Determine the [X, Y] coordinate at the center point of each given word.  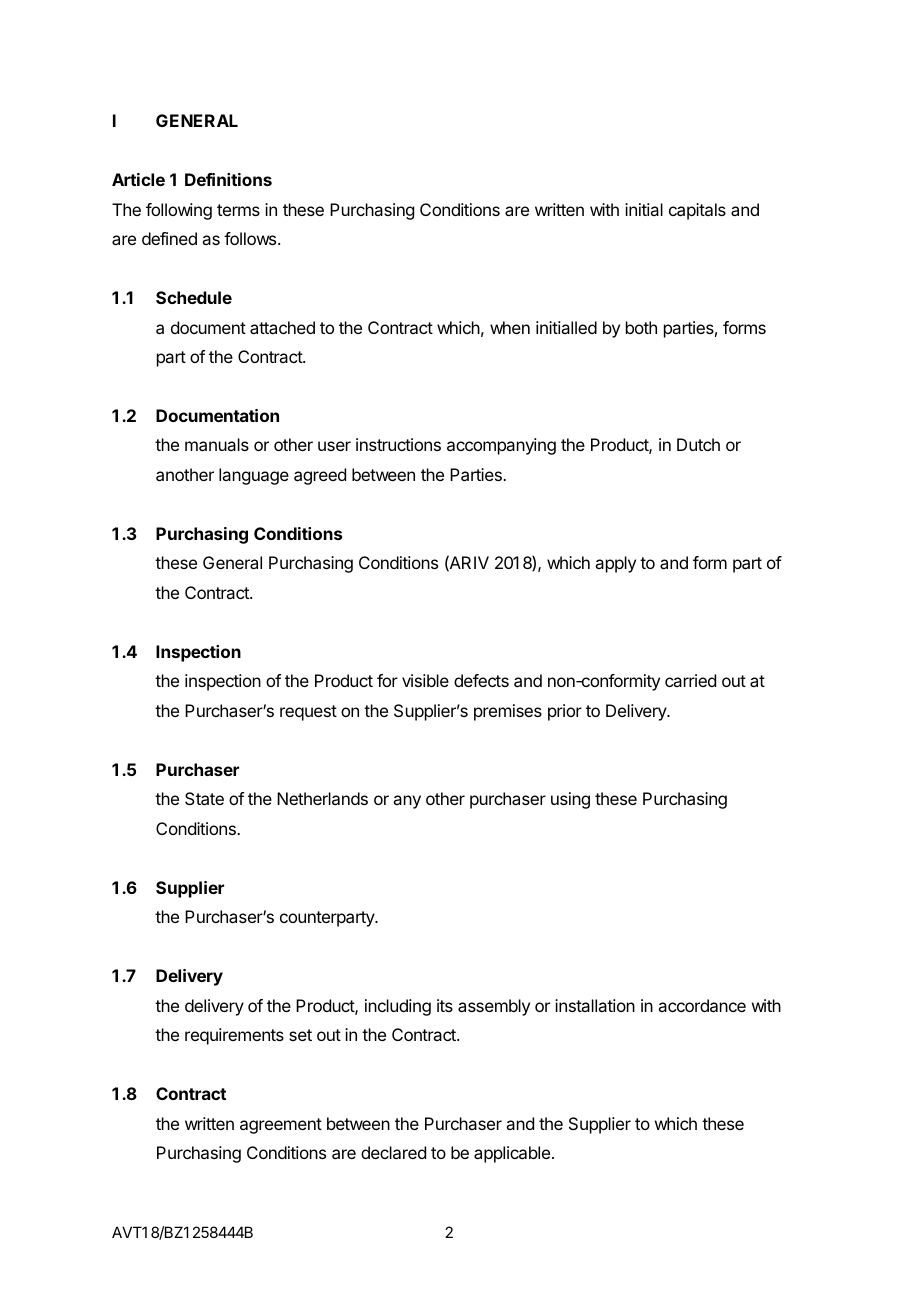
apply [615, 564]
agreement [281, 1126]
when [510, 327]
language [254, 476]
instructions [398, 444]
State [204, 798]
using [570, 800]
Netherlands [322, 798]
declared [393, 1152]
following [179, 211]
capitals [697, 211]
